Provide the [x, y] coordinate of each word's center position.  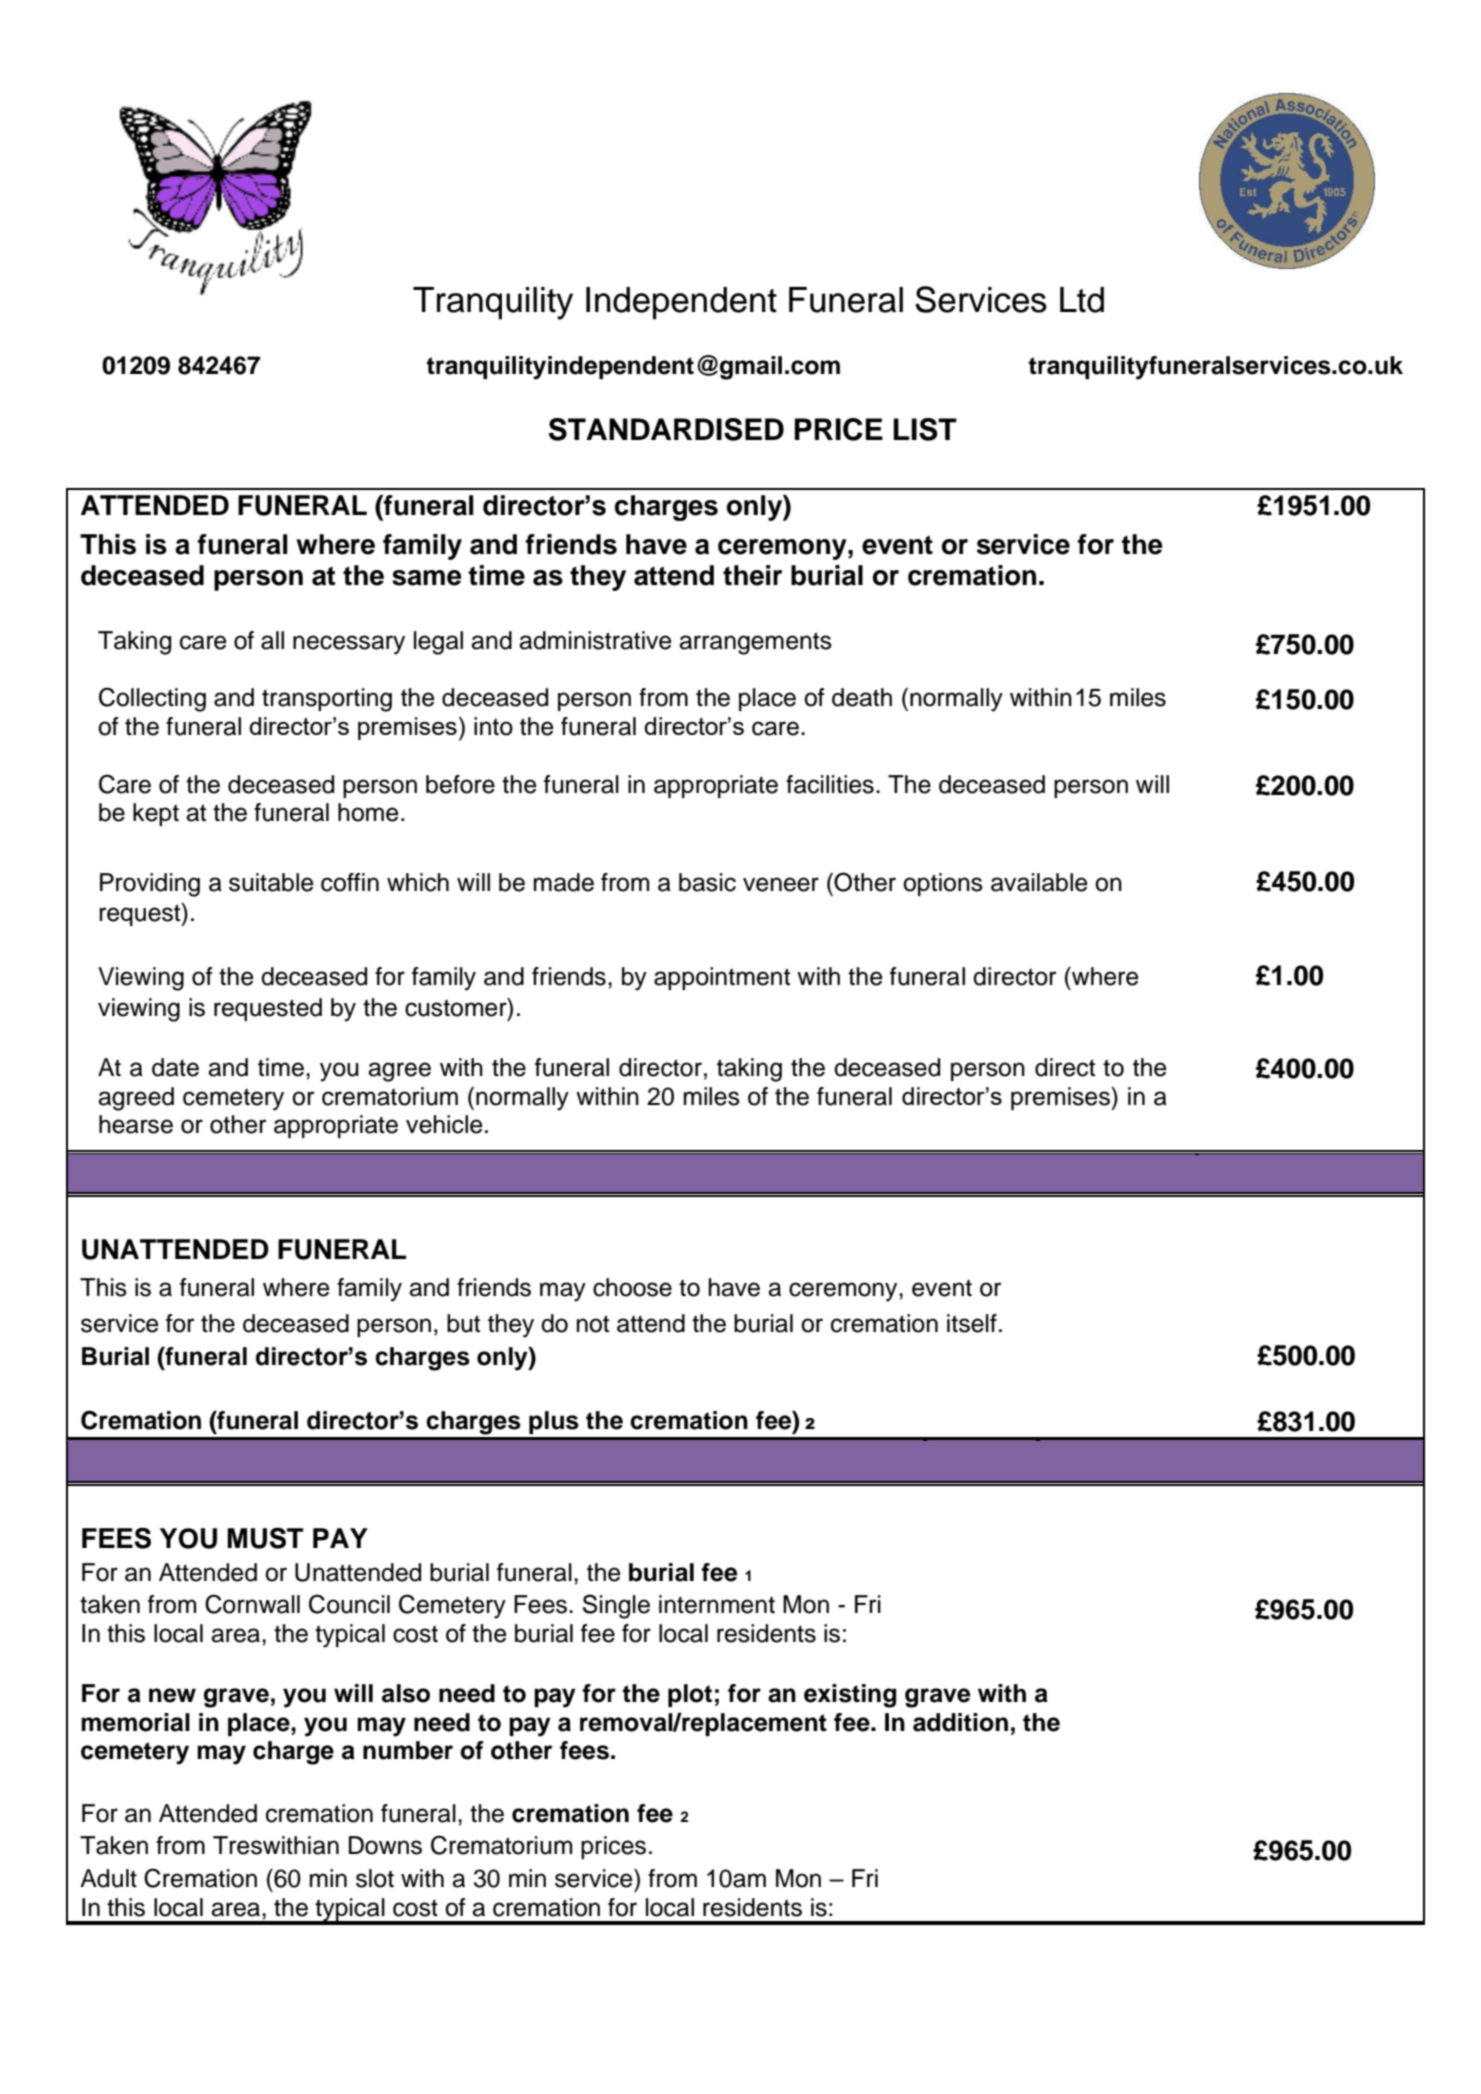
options [943, 884]
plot [690, 1695]
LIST [925, 429]
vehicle [444, 1124]
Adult [108, 1878]
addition [960, 1722]
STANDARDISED [666, 429]
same [427, 578]
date [175, 1067]
